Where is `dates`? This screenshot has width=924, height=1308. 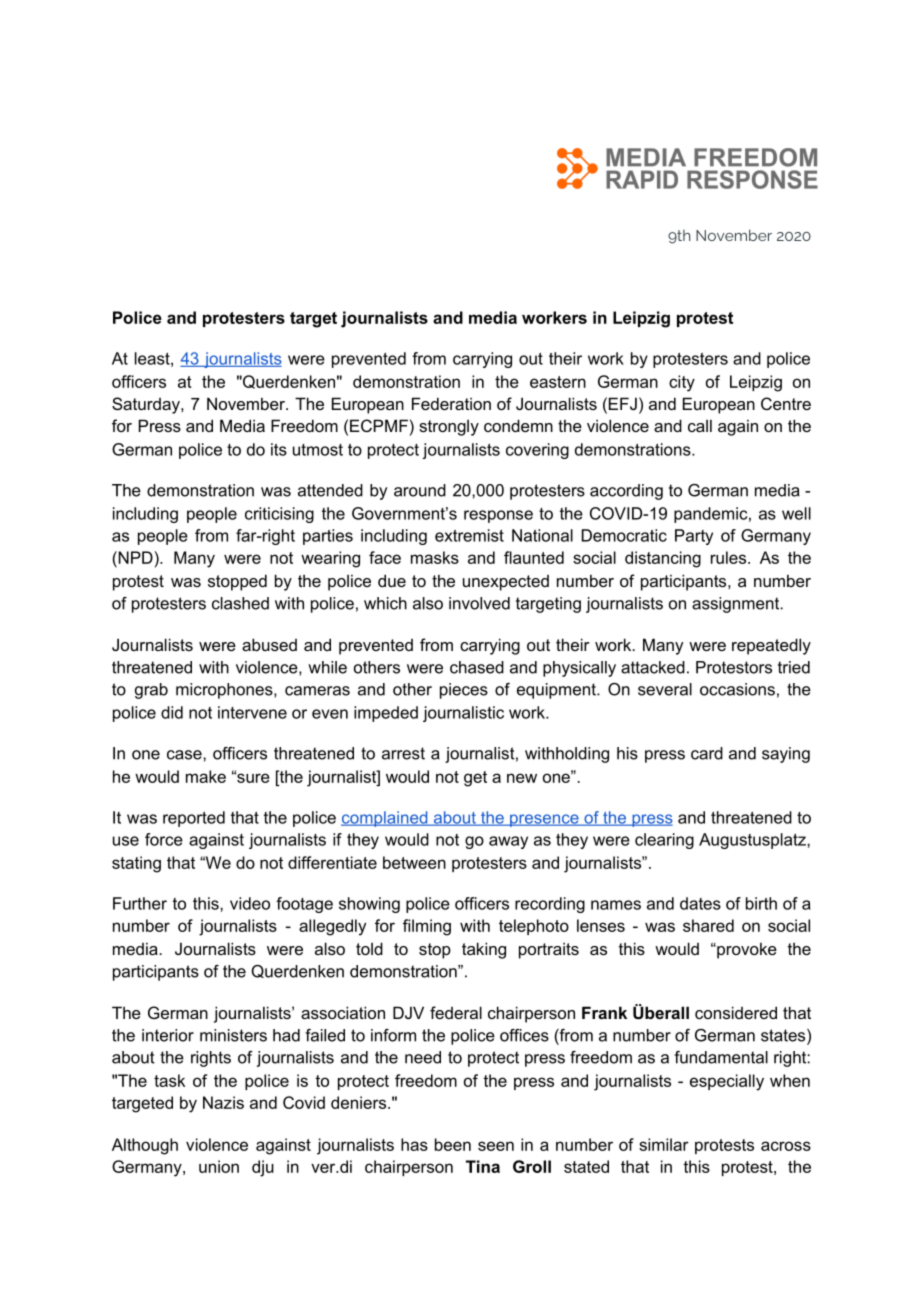
dates is located at coordinates (700, 903).
